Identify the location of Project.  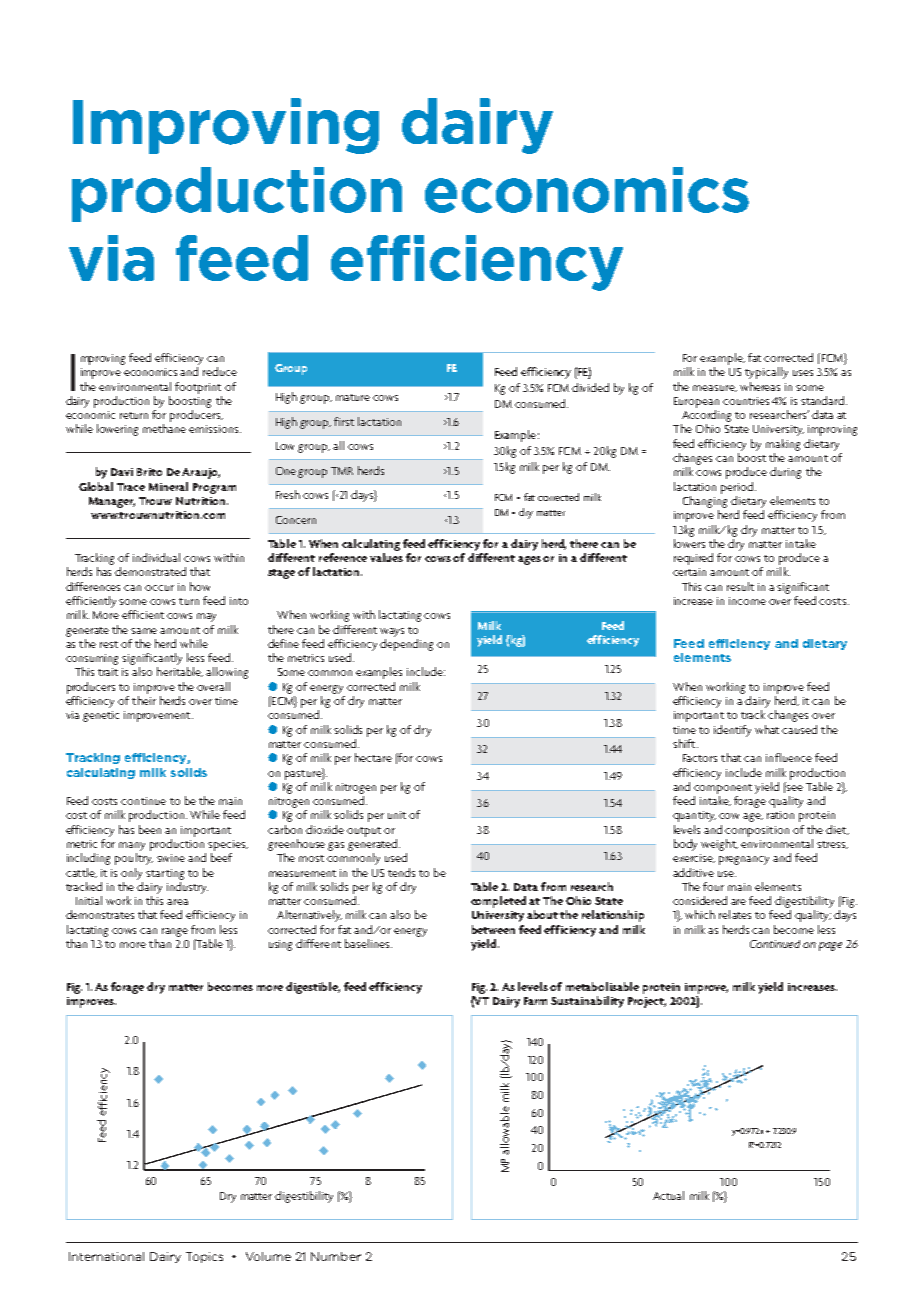
(647, 1002).
